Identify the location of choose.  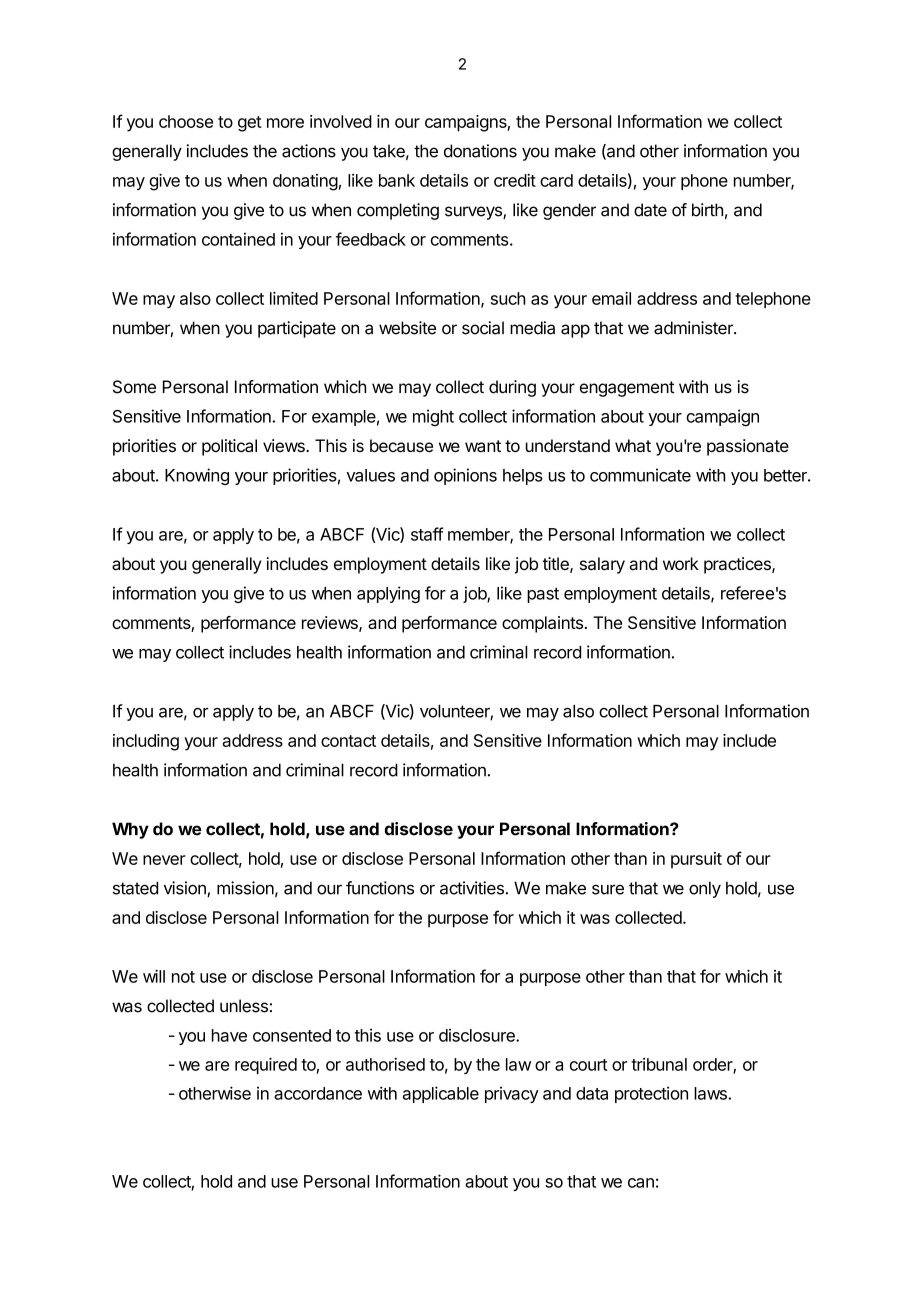
(186, 121).
